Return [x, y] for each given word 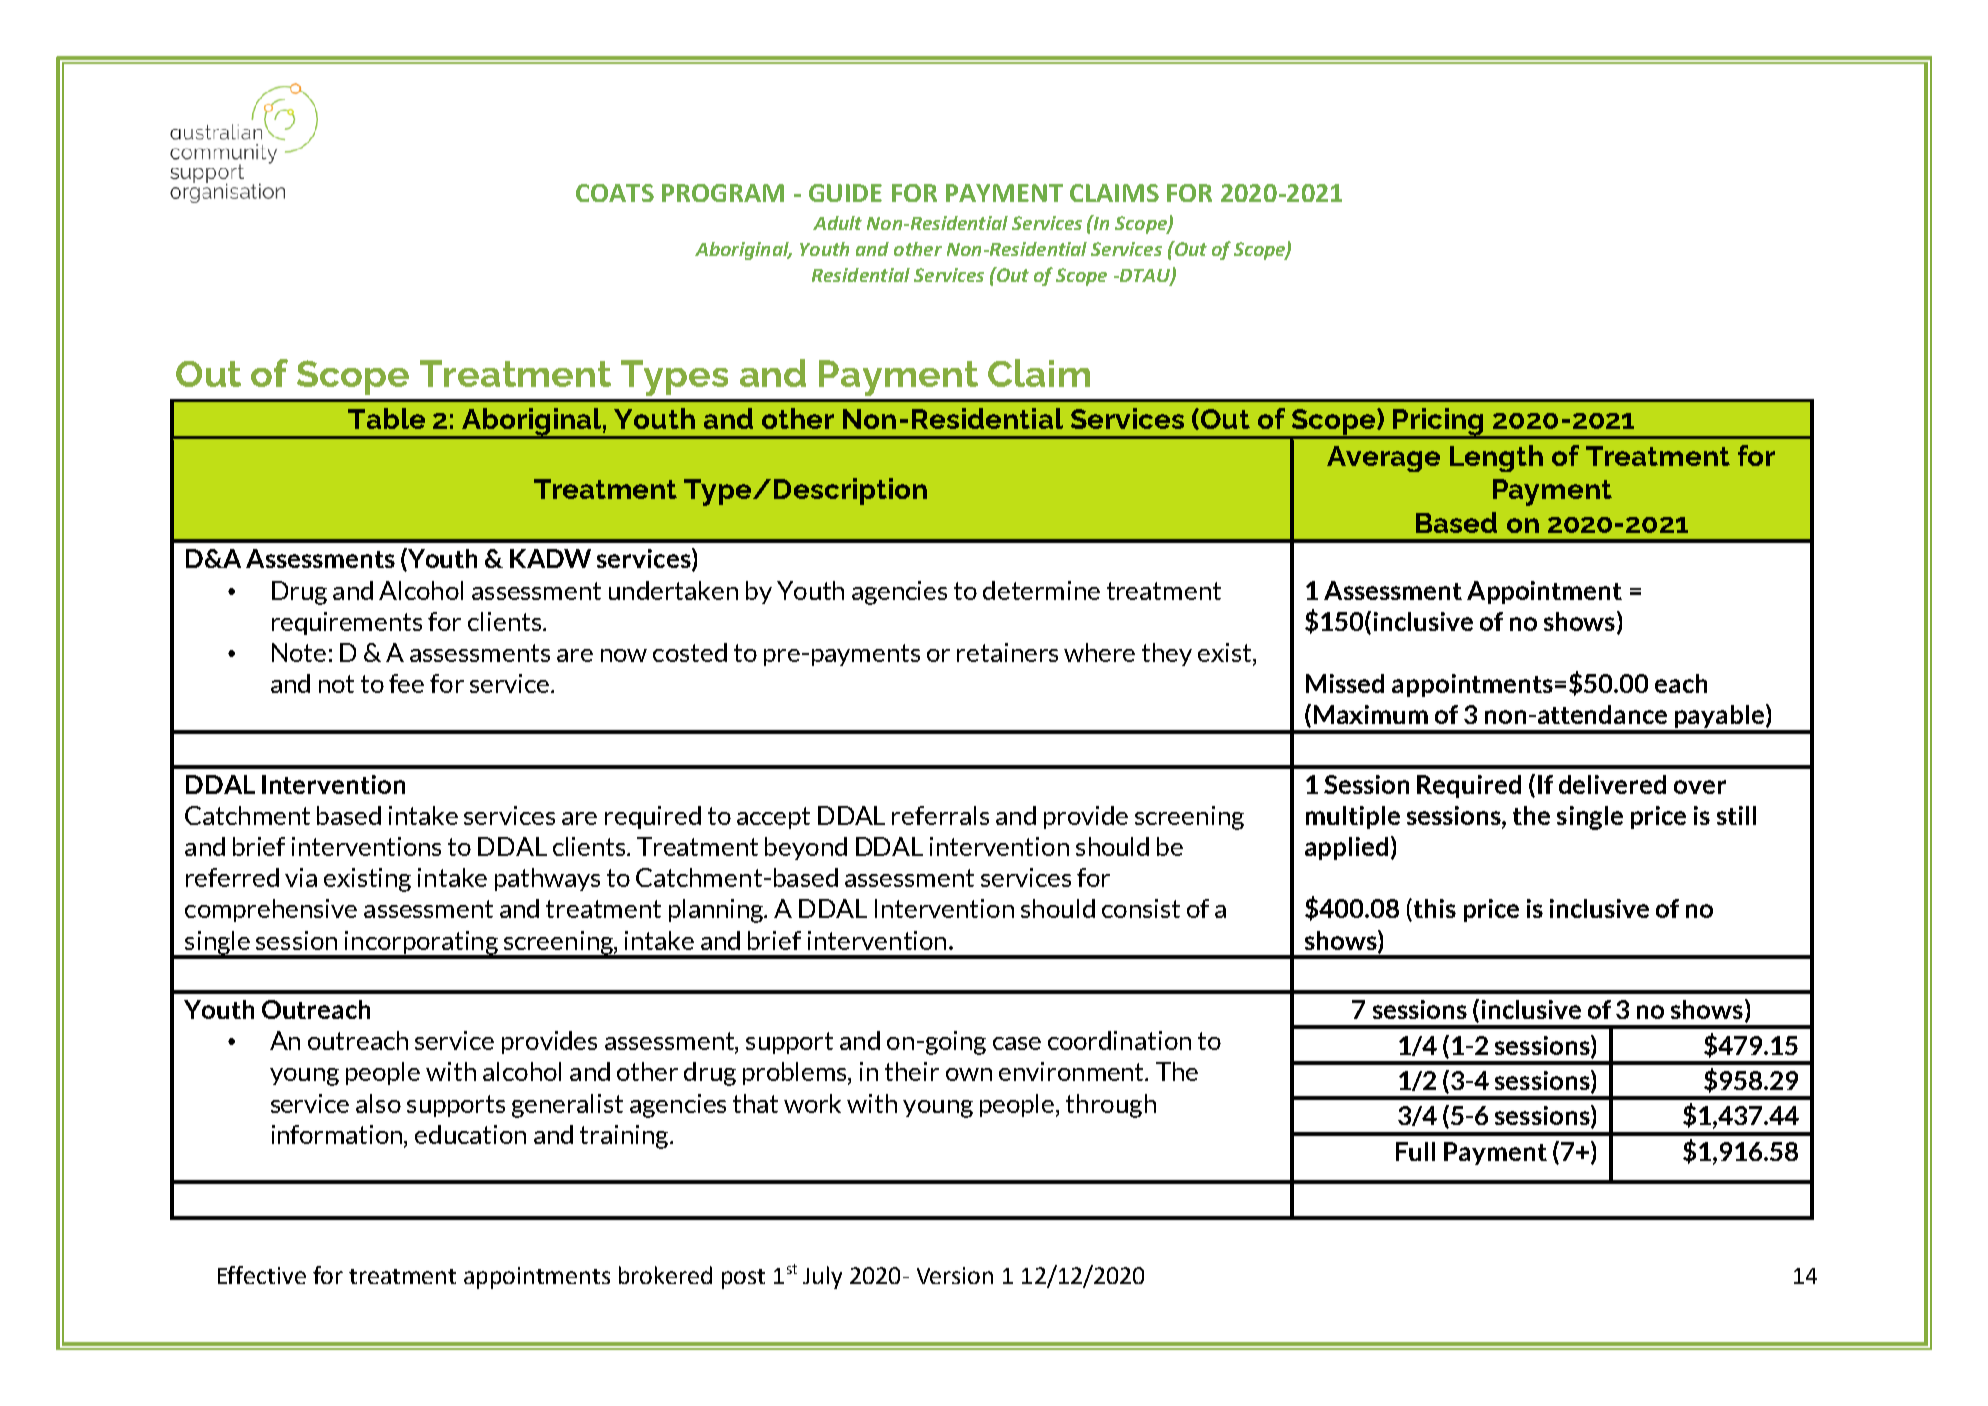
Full [1415, 1151]
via [301, 877]
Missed [1345, 683]
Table [386, 418]
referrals [940, 815]
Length [1496, 458]
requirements [347, 623]
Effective [262, 1275]
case [1017, 1043]
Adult [837, 223]
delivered [1612, 784]
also [378, 1103]
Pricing [1439, 423]
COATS [615, 193]
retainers [1007, 652]
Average [1383, 459]
